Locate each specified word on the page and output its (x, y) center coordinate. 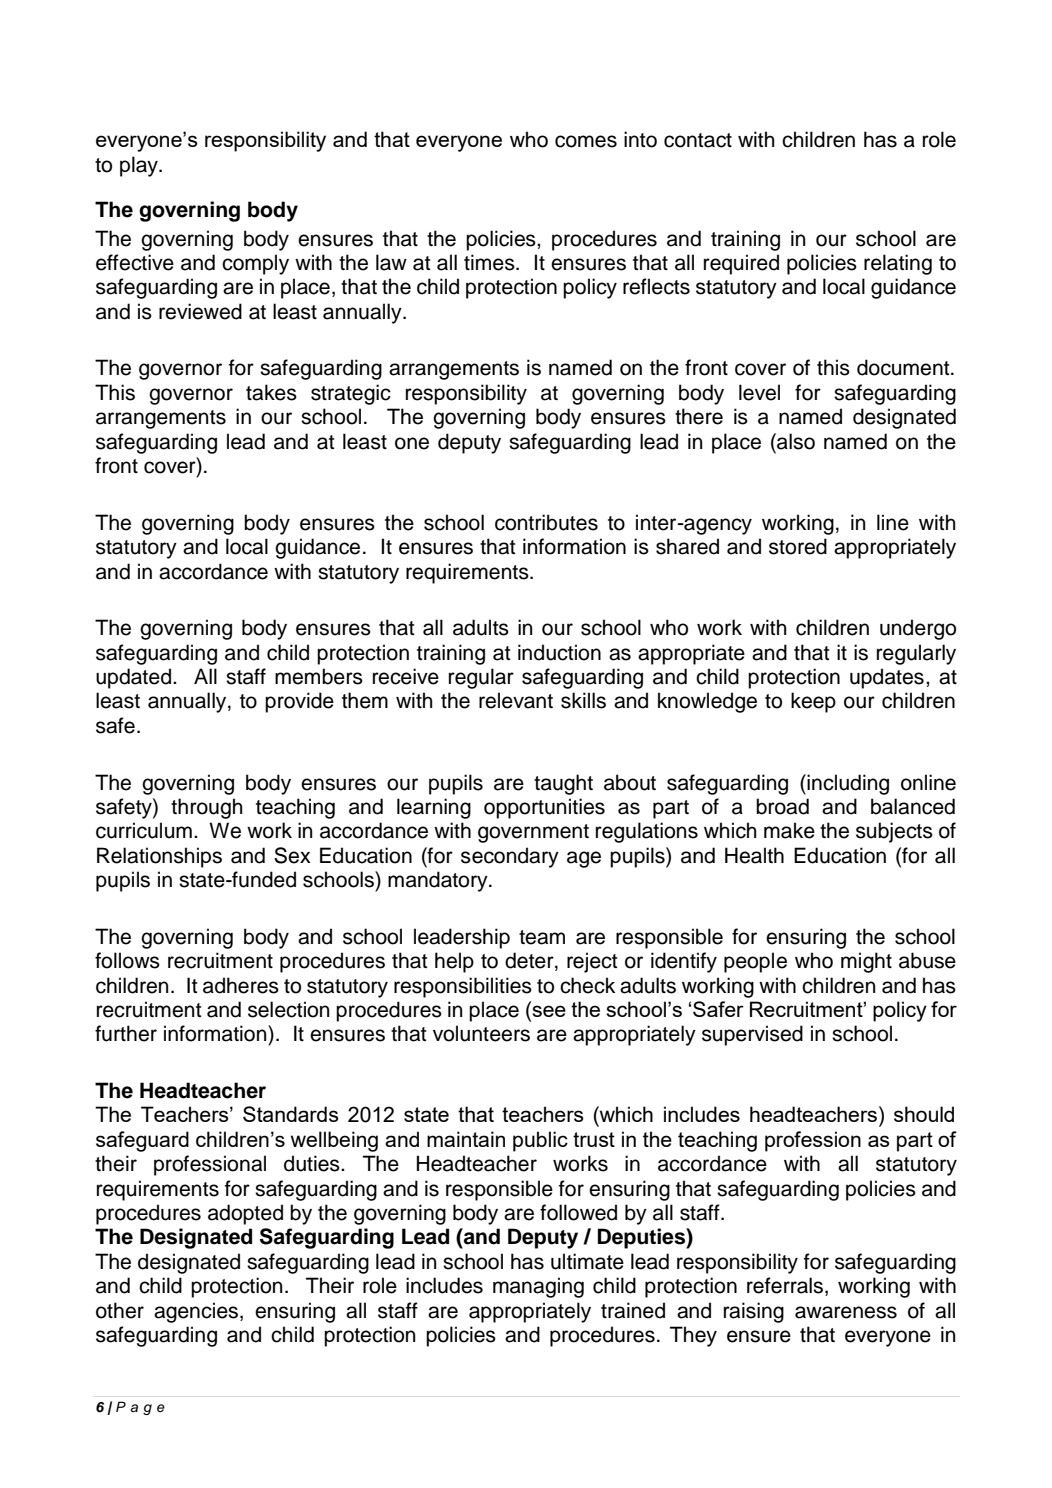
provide (299, 702)
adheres (241, 985)
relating (898, 264)
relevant (516, 700)
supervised (752, 1035)
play (140, 166)
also (795, 441)
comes (586, 141)
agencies (197, 1312)
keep (813, 702)
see (548, 1011)
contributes (546, 522)
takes (271, 392)
